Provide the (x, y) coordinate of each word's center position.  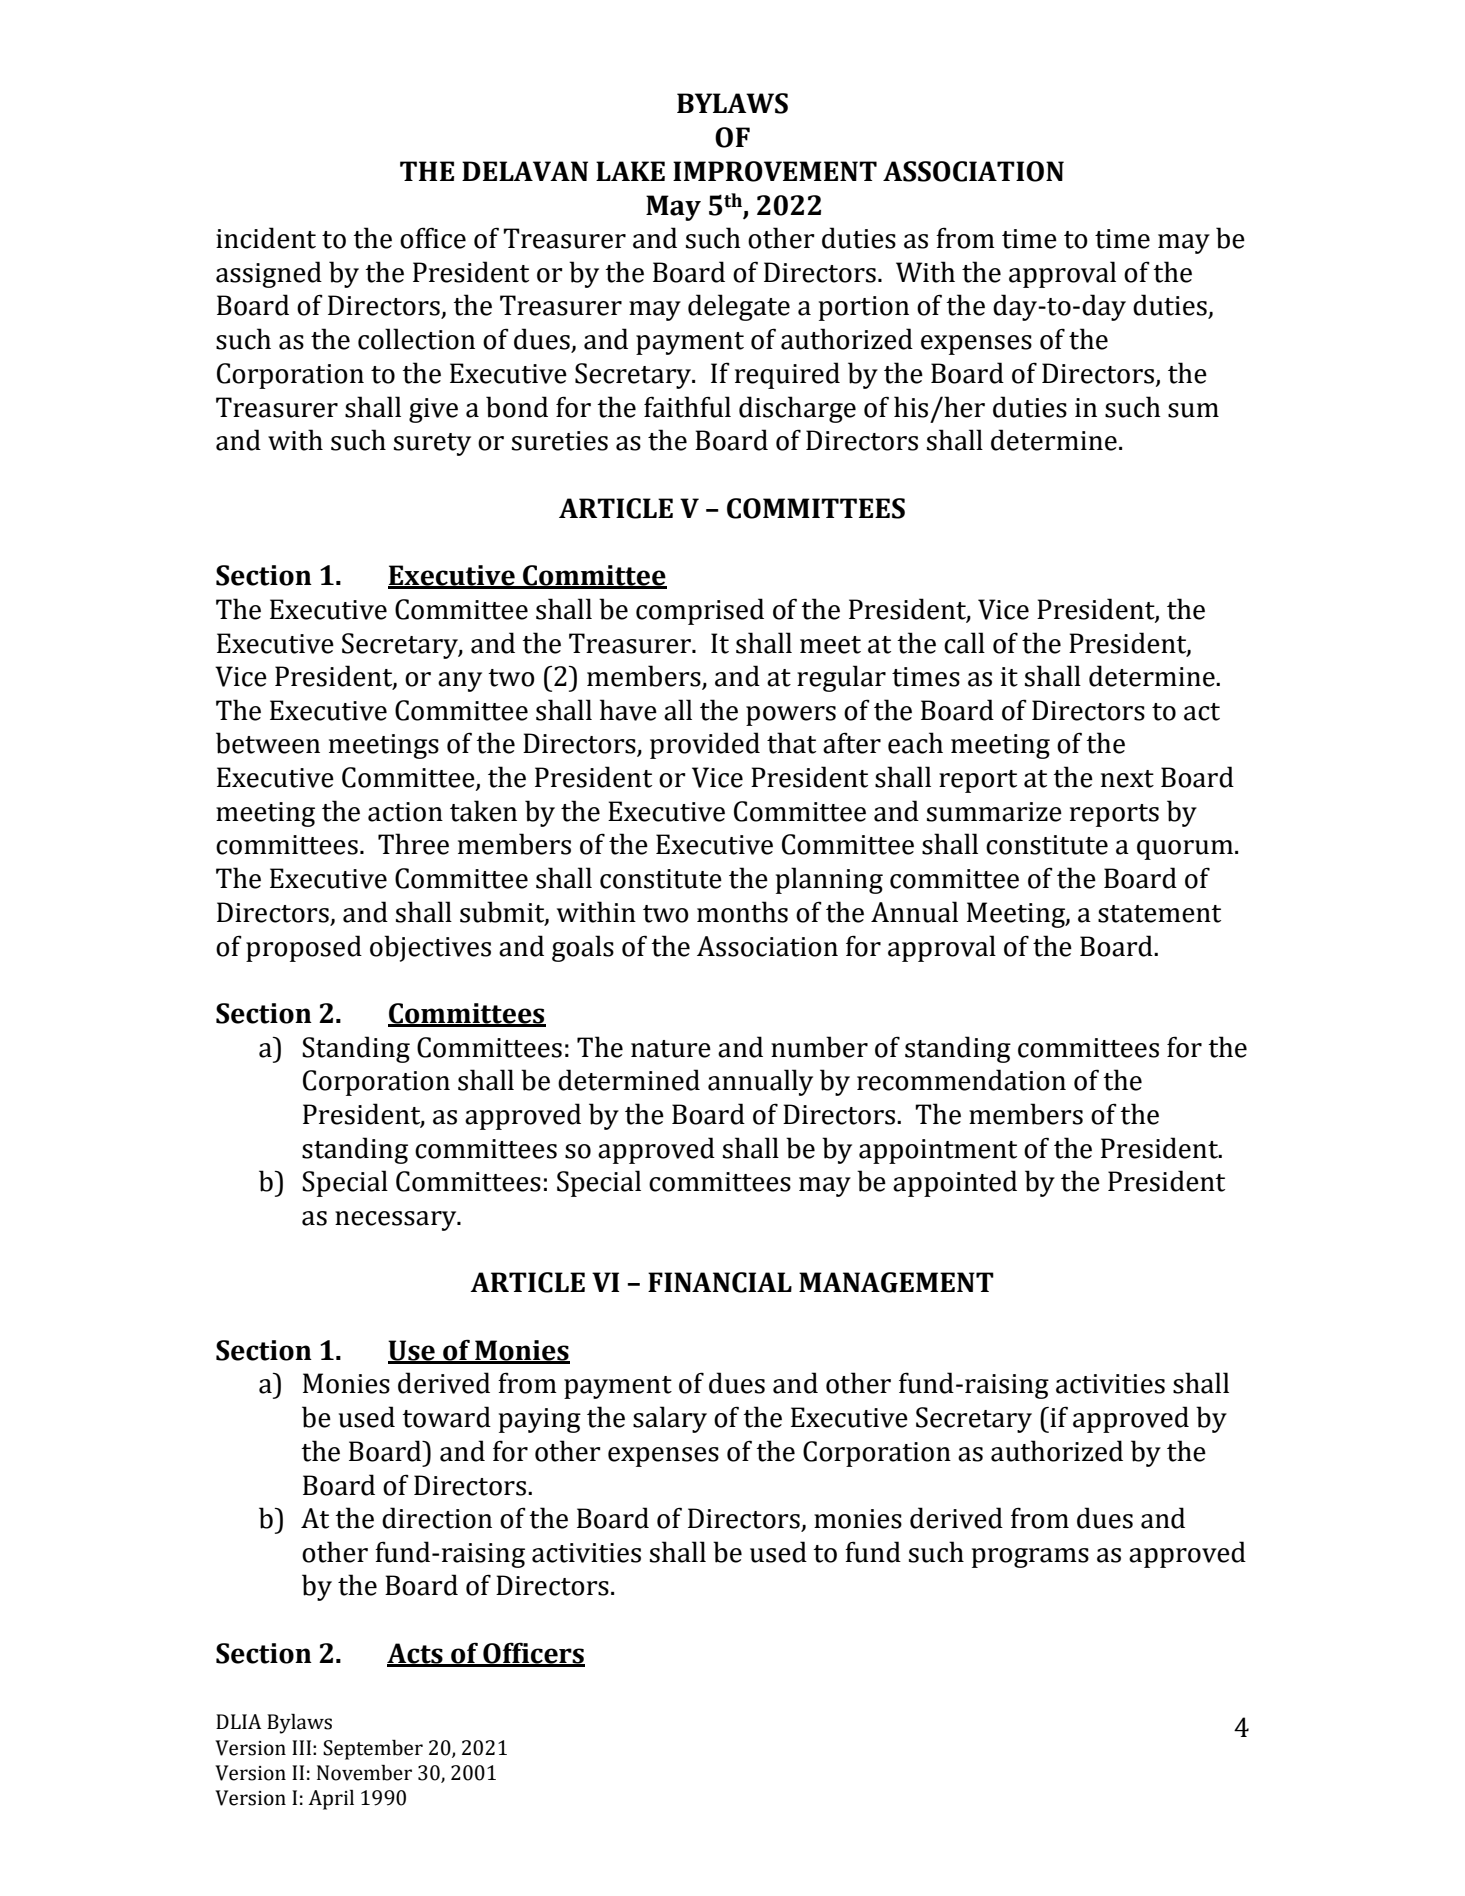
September (373, 1750)
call (964, 643)
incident (266, 238)
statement (1159, 914)
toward (446, 1417)
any (460, 682)
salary (670, 1419)
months (742, 912)
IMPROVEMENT (775, 171)
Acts (416, 1654)
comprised (700, 611)
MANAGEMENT (896, 1282)
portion (864, 308)
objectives (430, 948)
